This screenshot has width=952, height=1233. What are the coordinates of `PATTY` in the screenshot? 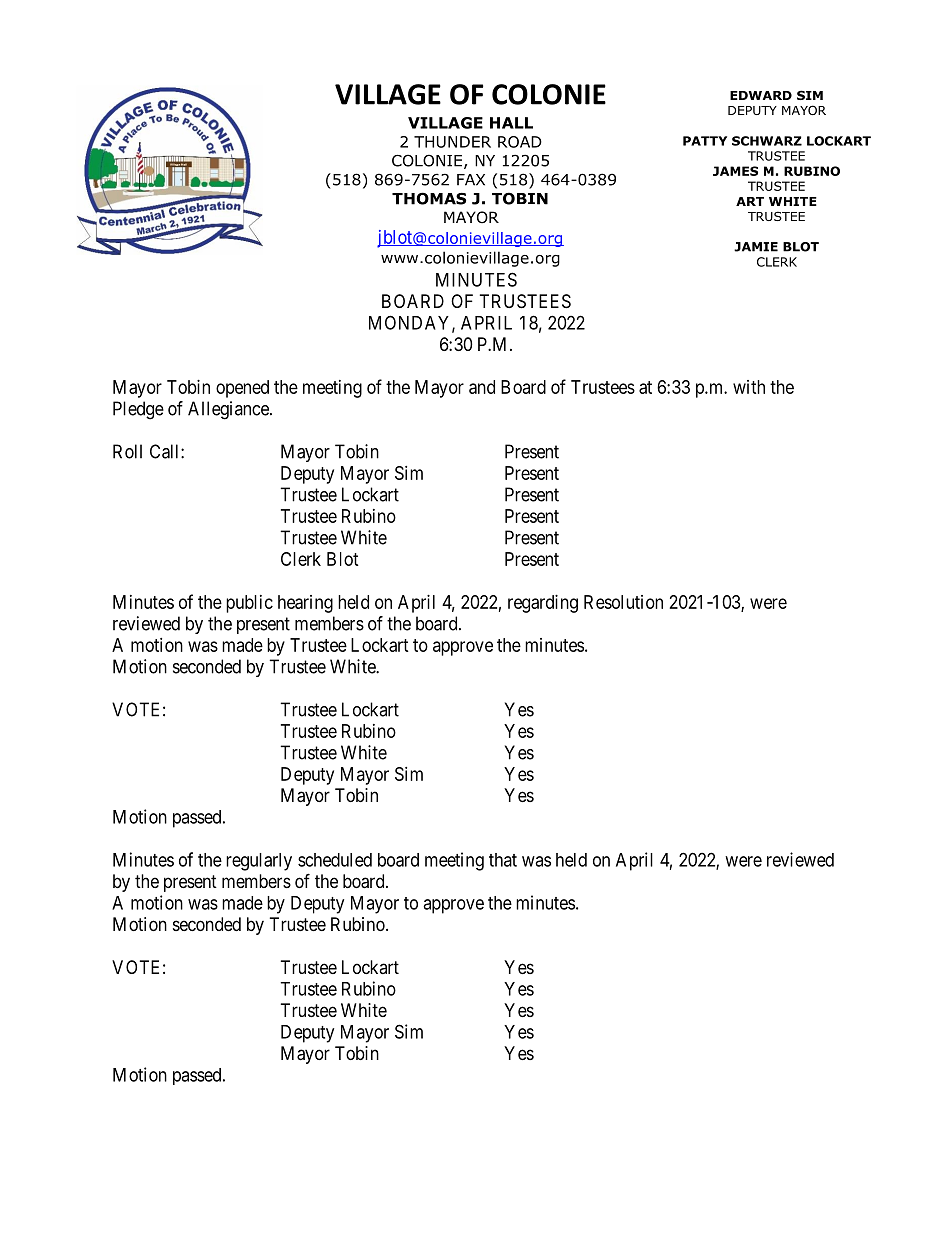 It's located at (705, 141).
